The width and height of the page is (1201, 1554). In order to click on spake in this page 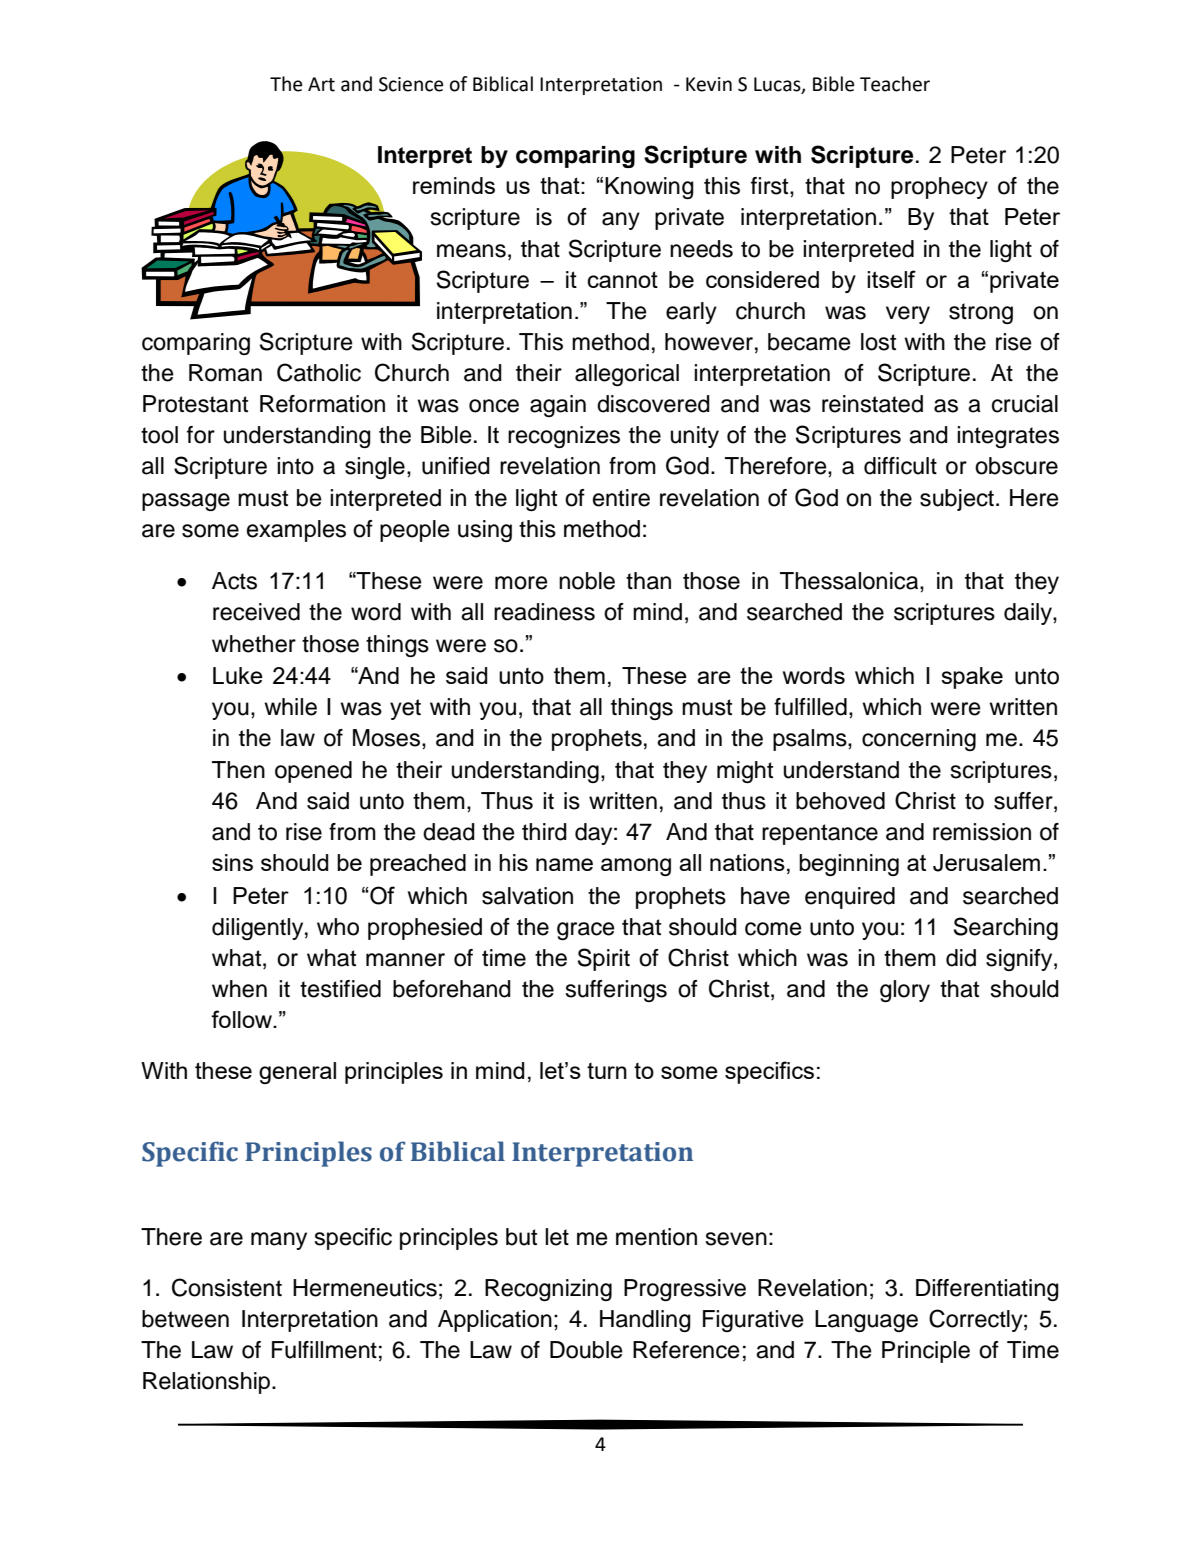, I will do `click(972, 678)`.
